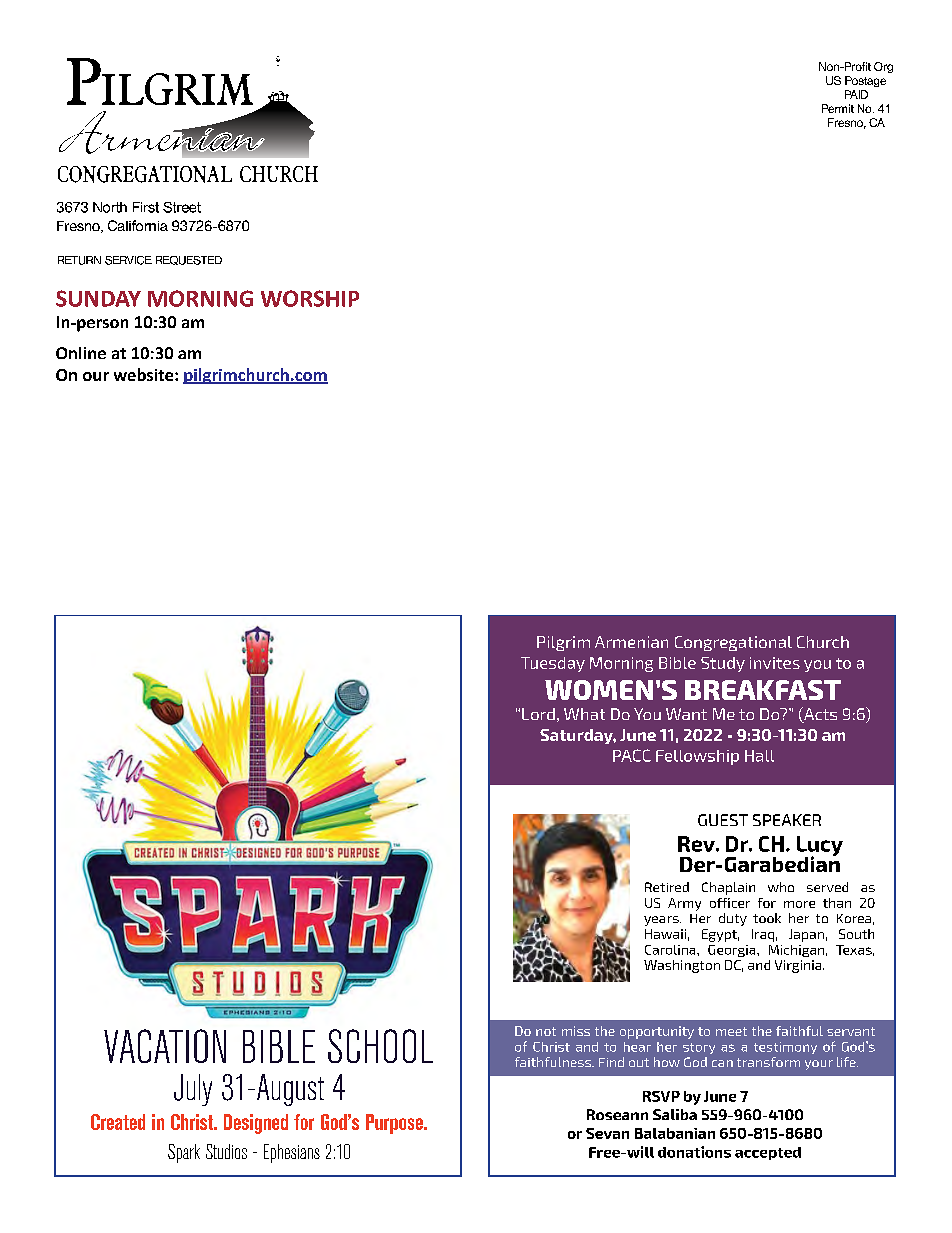 The width and height of the page is (952, 1233). Describe the element at coordinates (145, 374) in the page. I see `website` at that location.
